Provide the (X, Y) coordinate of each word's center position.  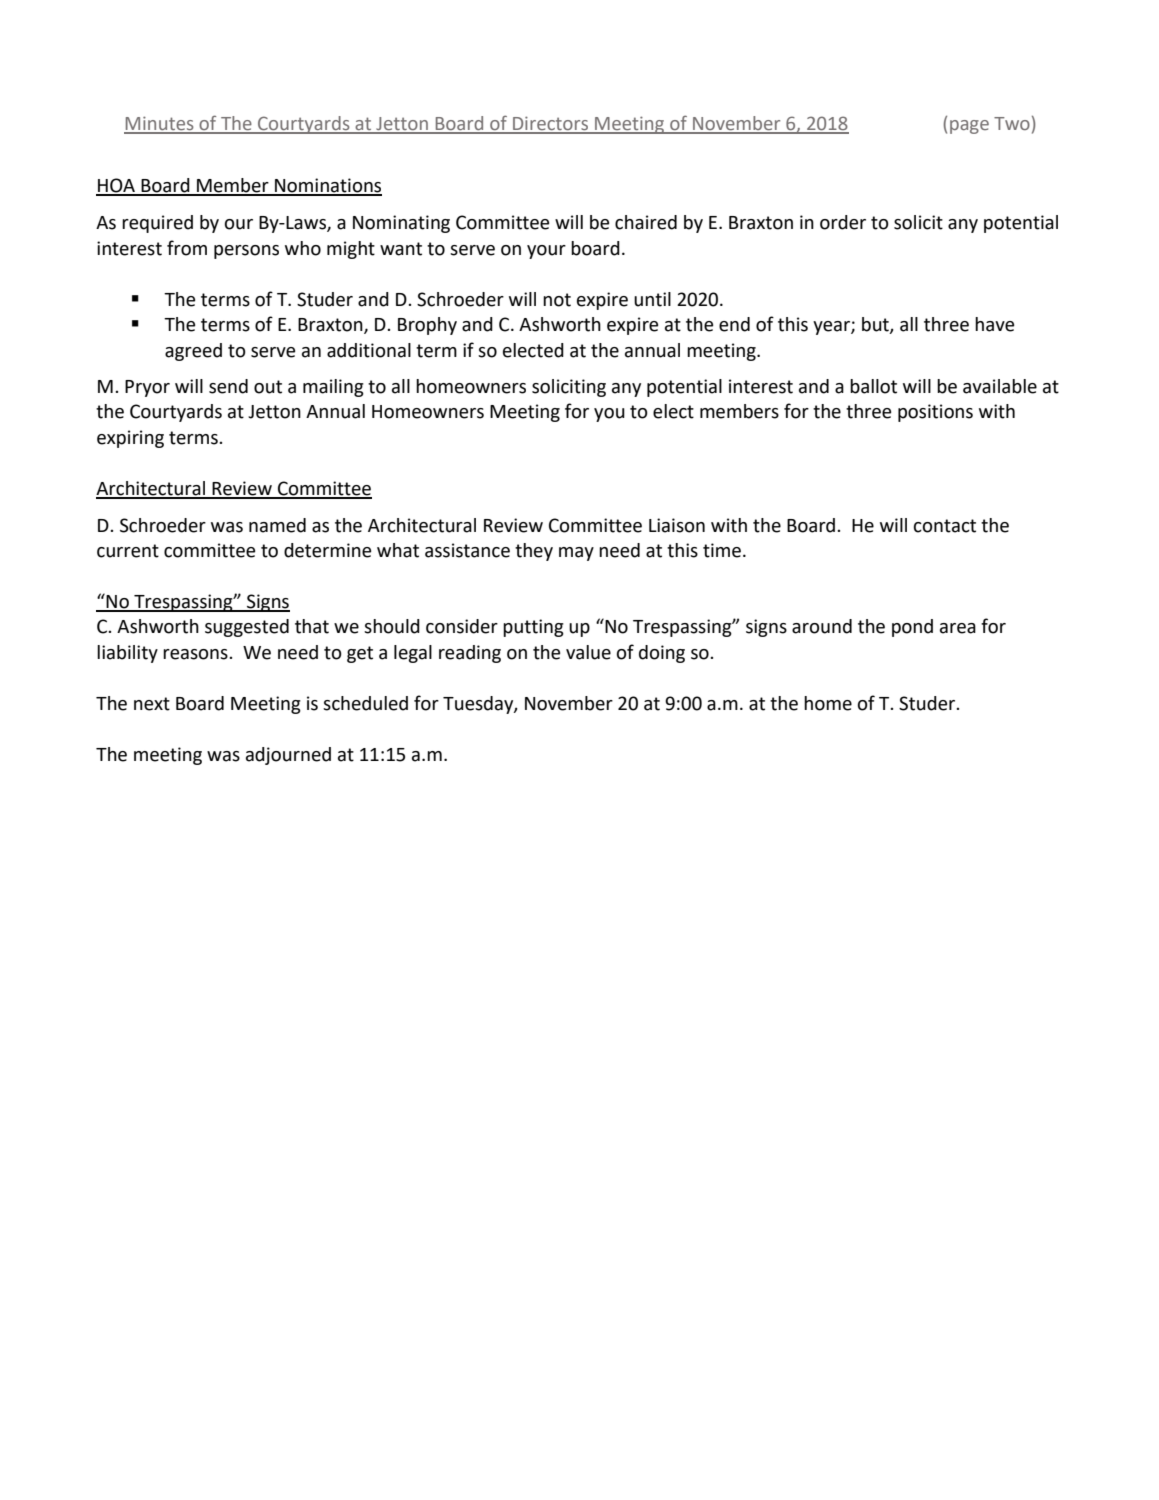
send (228, 386)
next (152, 704)
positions (935, 413)
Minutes (160, 124)
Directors (551, 124)
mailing (333, 388)
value (588, 652)
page (969, 127)
